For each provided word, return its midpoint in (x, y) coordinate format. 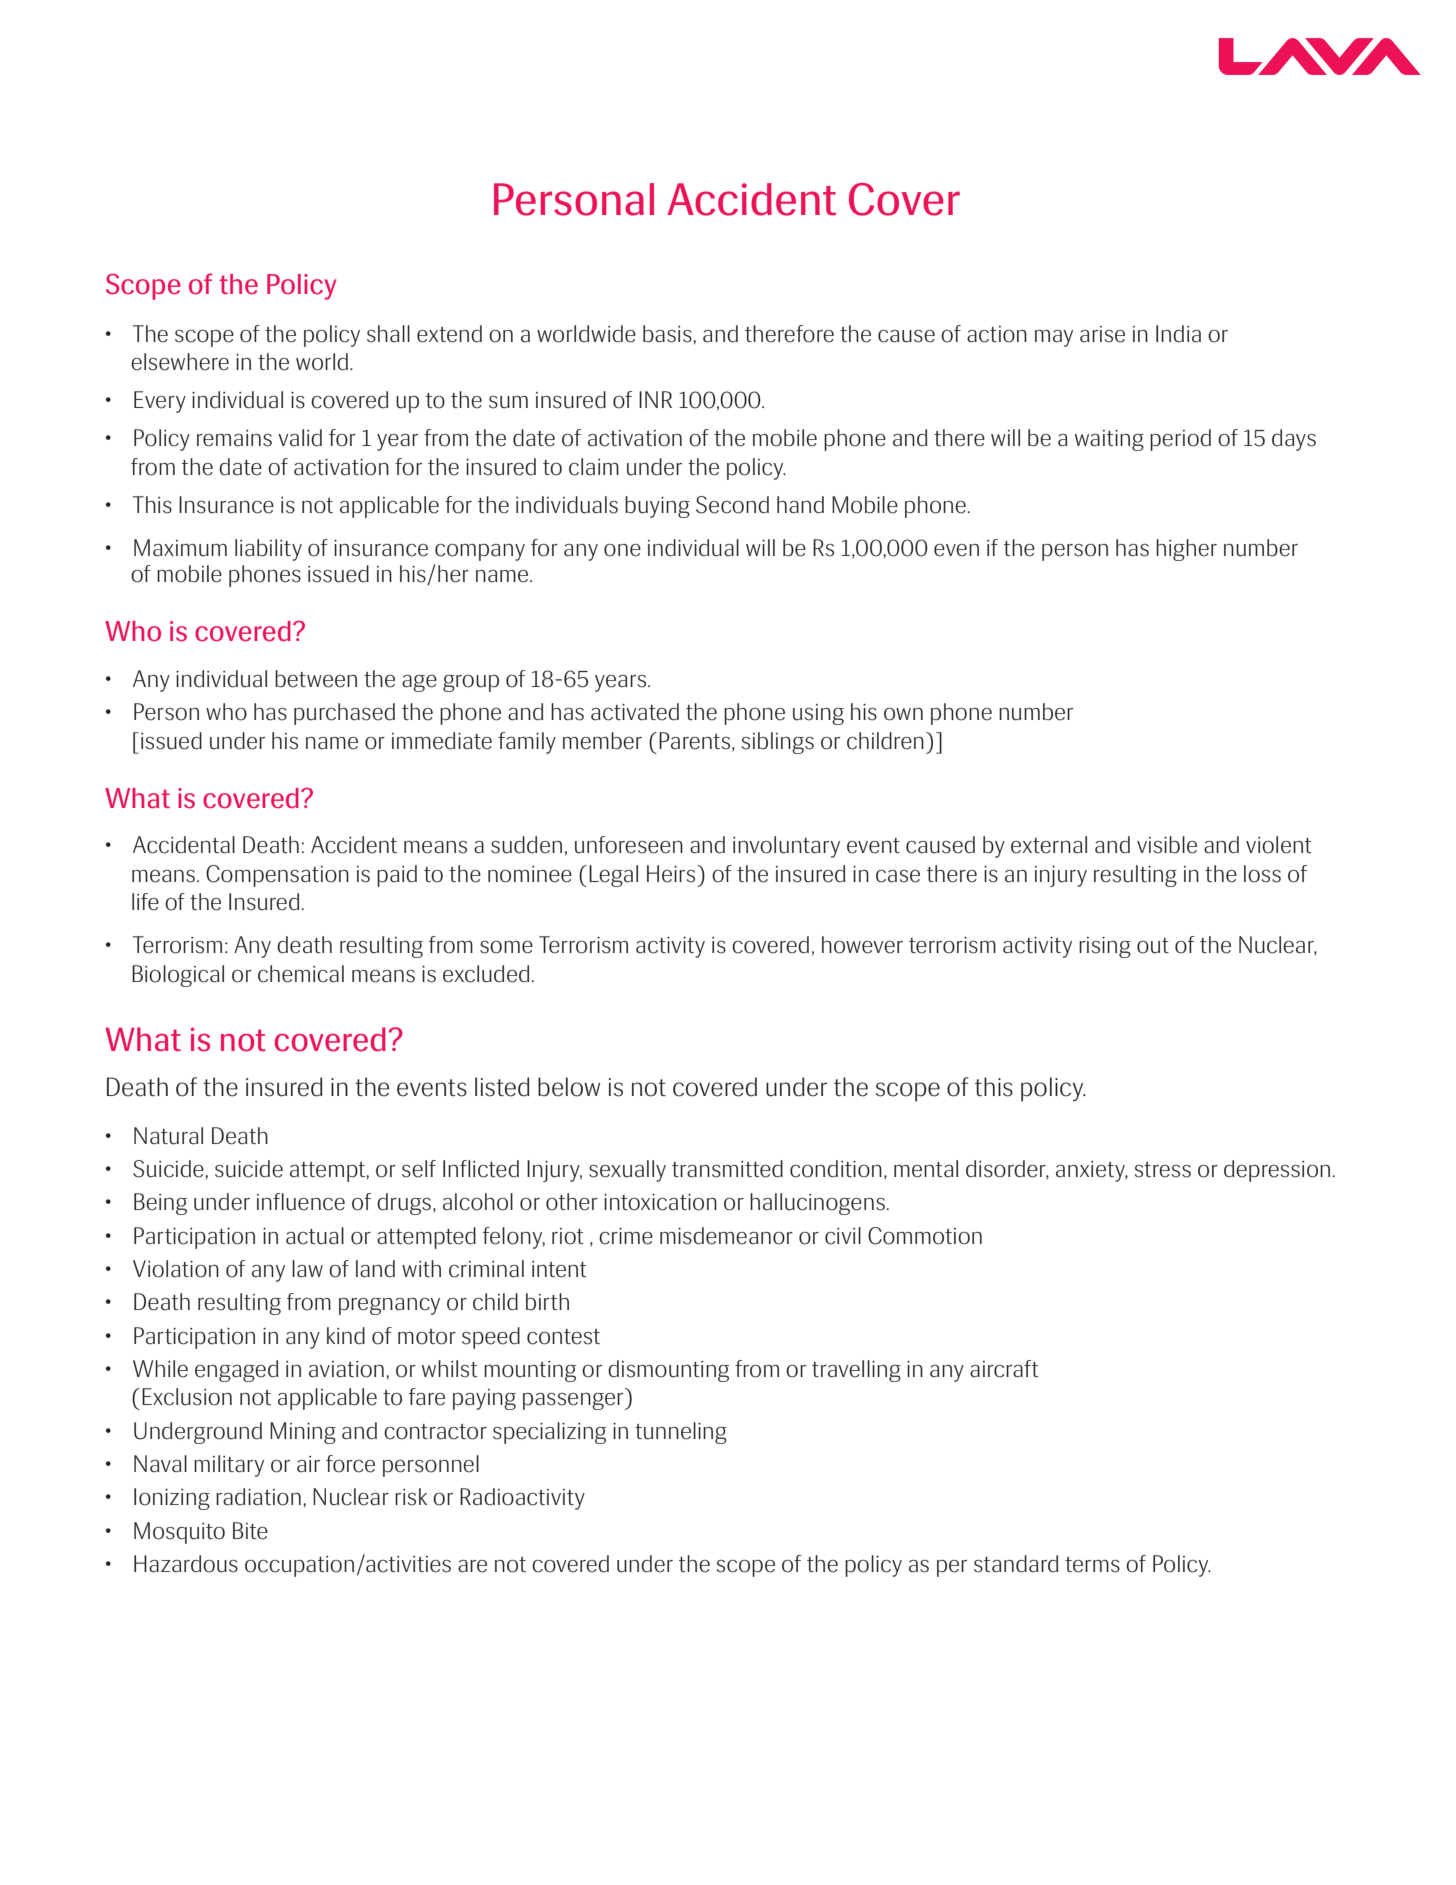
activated (635, 712)
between (316, 679)
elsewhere (180, 362)
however (862, 945)
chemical (301, 974)
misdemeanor (726, 1236)
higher (1186, 550)
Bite (250, 1531)
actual (315, 1236)
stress (1163, 1170)
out (1153, 946)
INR (655, 399)
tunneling (681, 1433)
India (1178, 334)
